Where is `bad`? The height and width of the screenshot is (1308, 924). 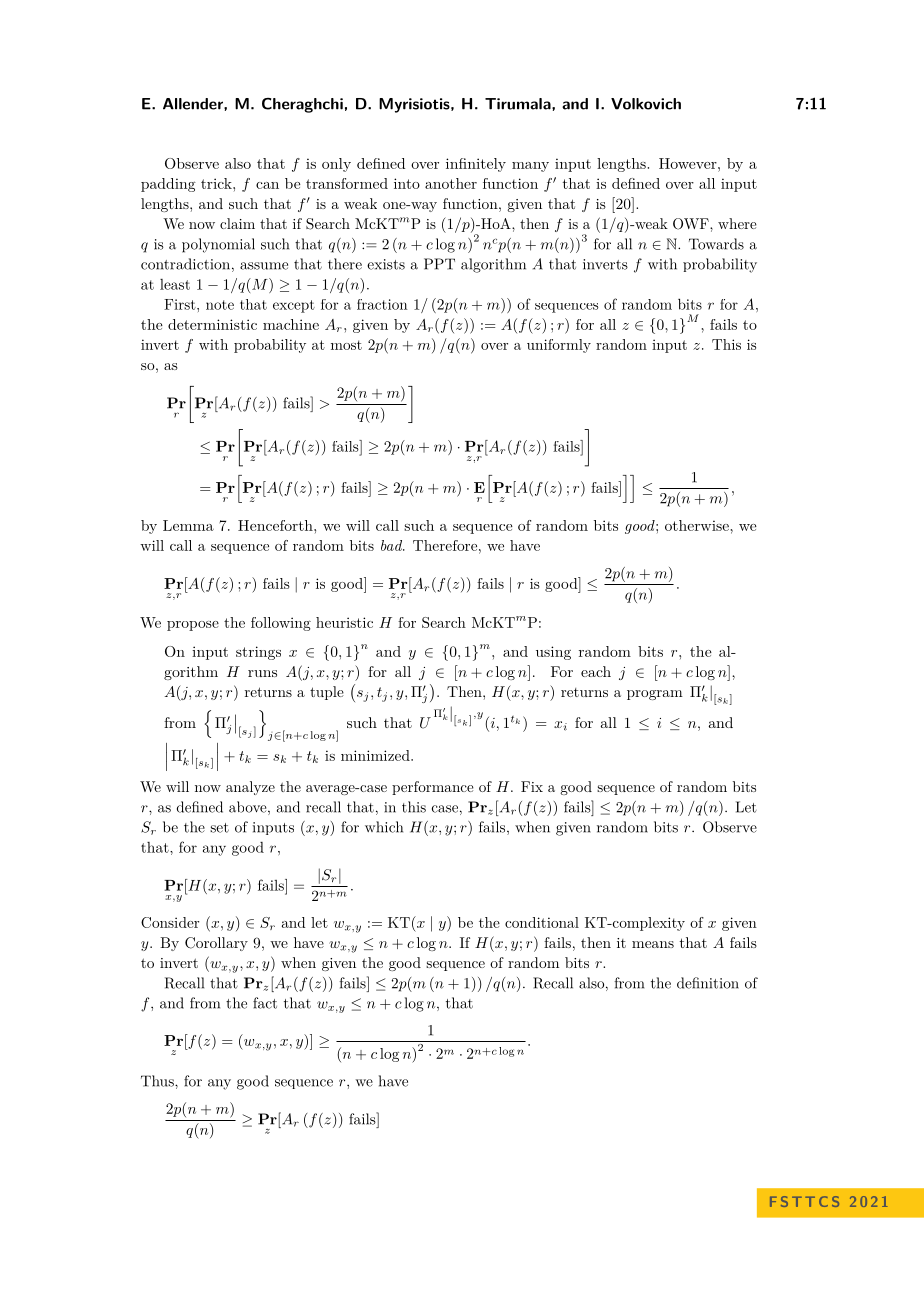
bad is located at coordinates (393, 545).
